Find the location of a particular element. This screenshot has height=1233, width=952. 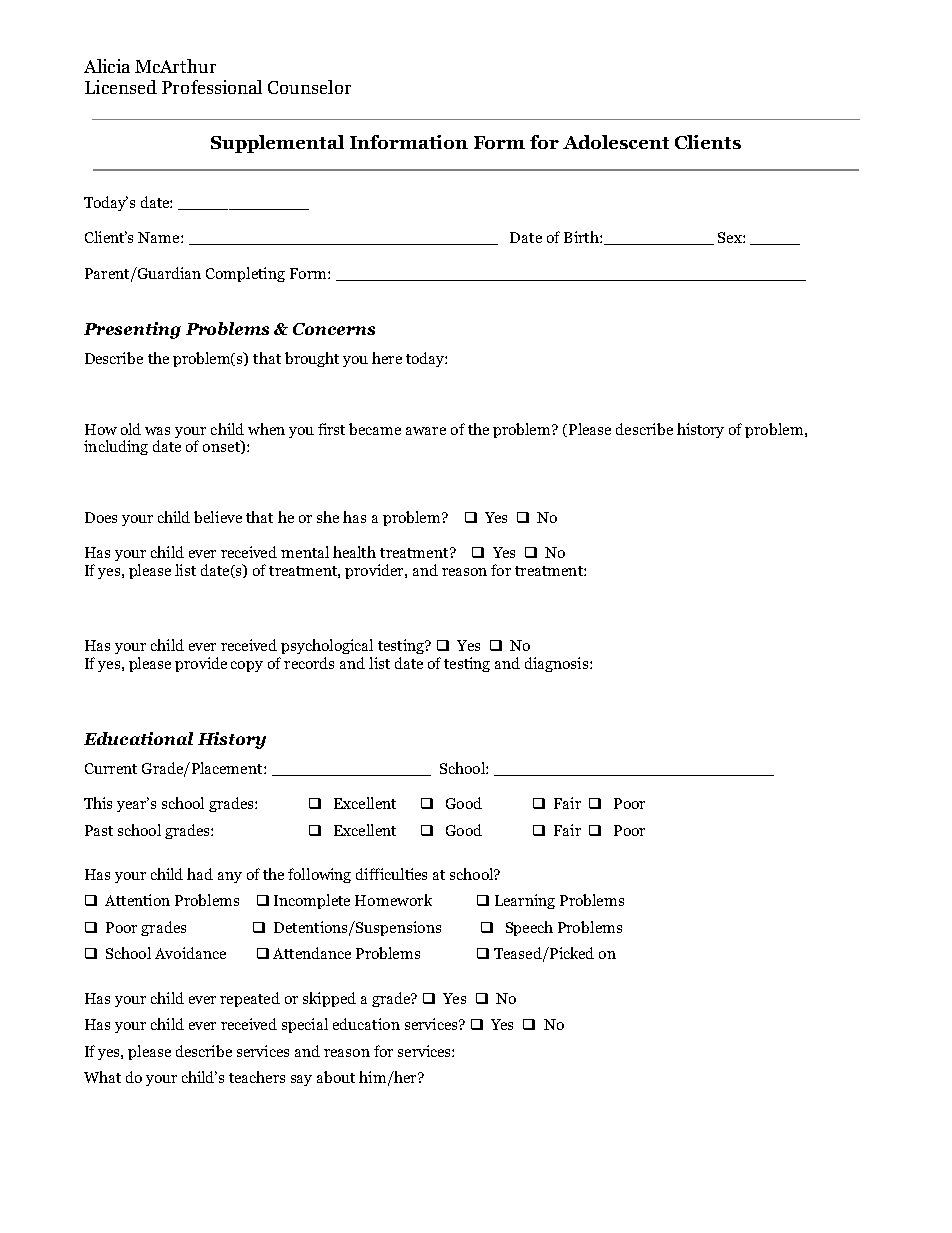

diagnosis is located at coordinates (558, 664).
